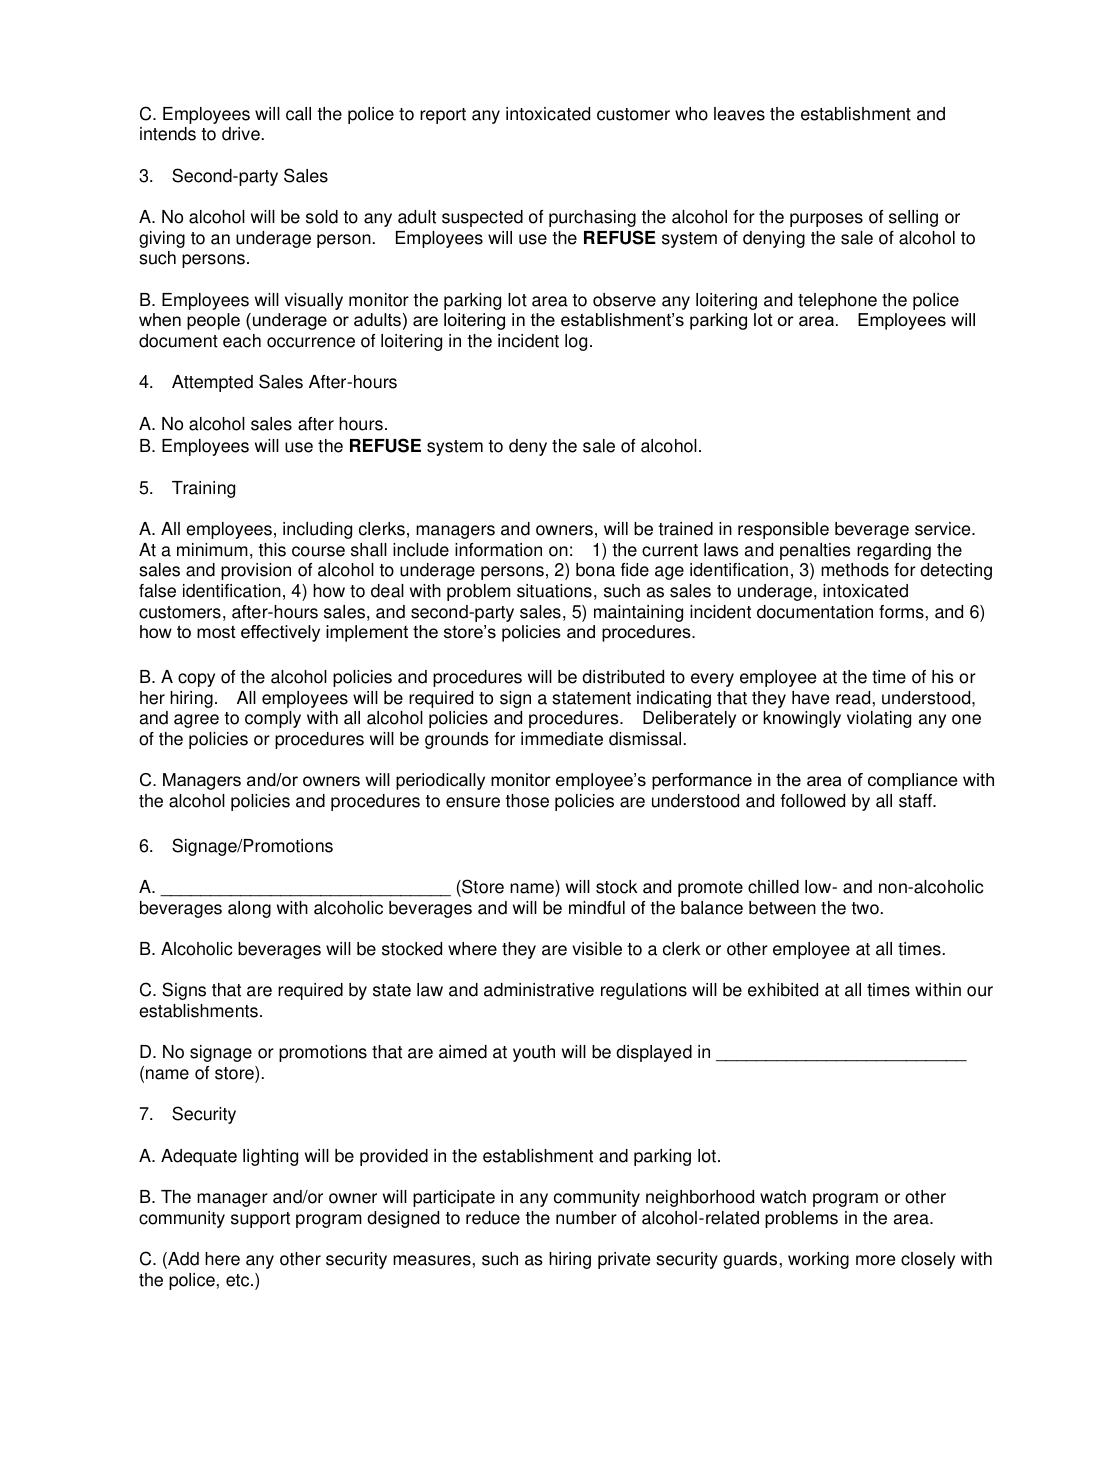 The image size is (1101, 1469). What do you see at coordinates (853, 698) in the screenshot?
I see `read` at bounding box center [853, 698].
